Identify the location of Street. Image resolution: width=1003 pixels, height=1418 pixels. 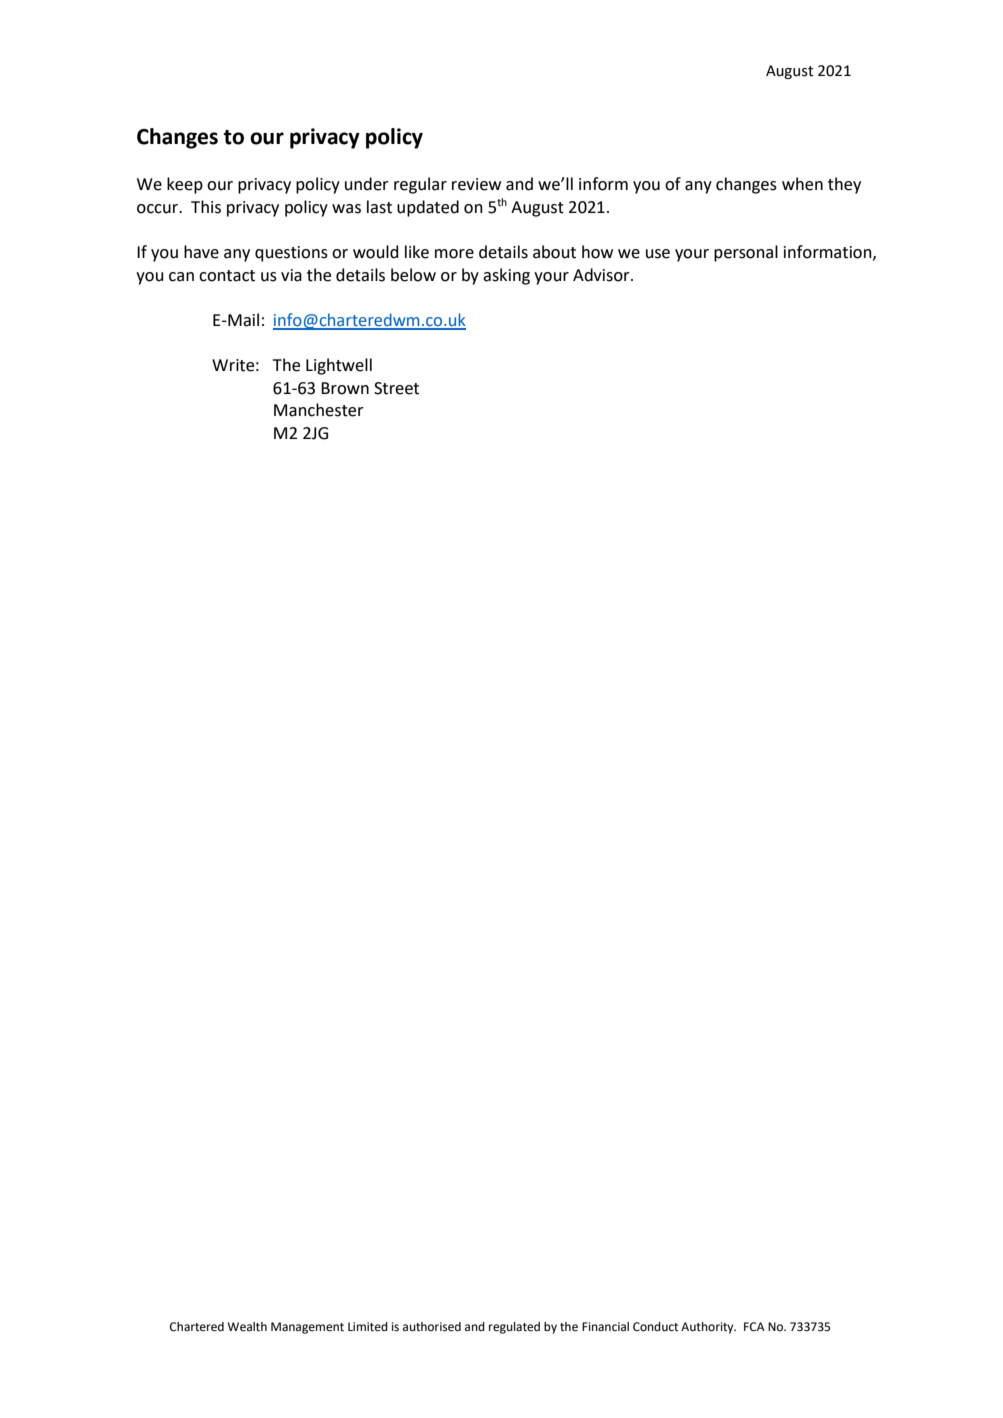
(396, 388).
